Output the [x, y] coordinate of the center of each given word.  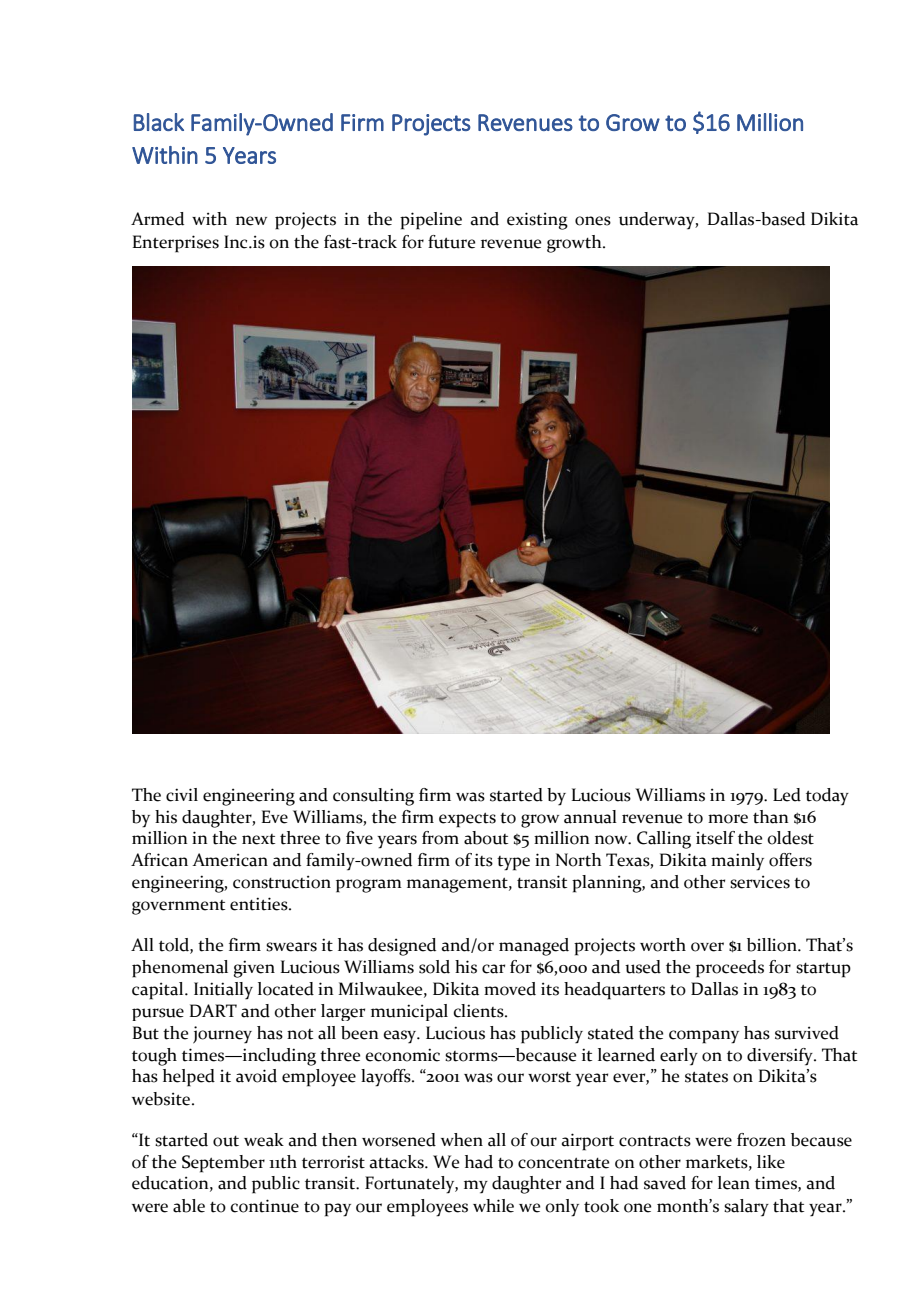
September [223, 1164]
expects [467, 820]
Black [159, 122]
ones [593, 221]
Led [787, 795]
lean [734, 1183]
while [493, 1206]
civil [182, 795]
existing [537, 221]
